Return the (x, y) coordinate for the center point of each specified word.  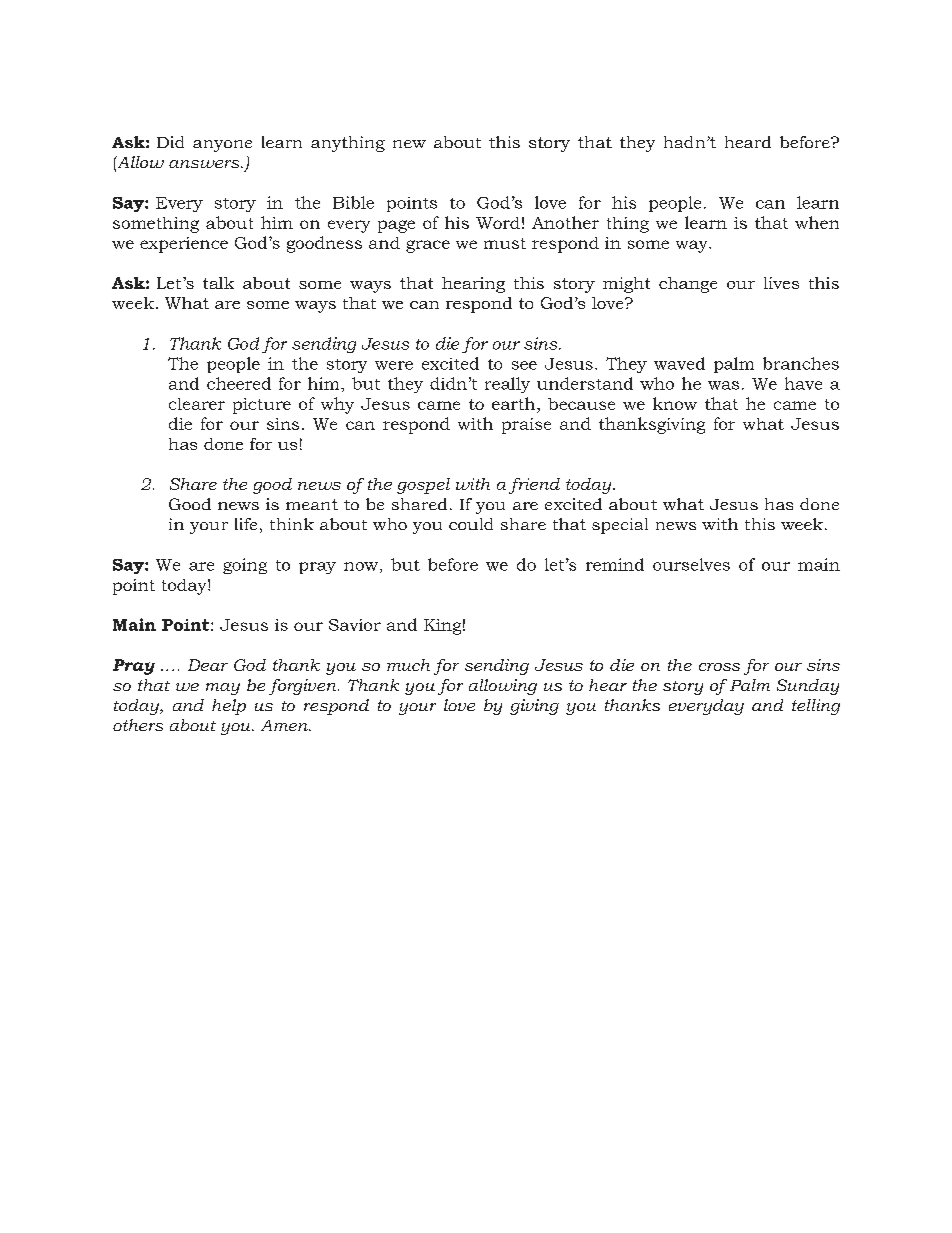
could (471, 524)
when (817, 222)
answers (205, 164)
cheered (239, 383)
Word (498, 223)
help (229, 707)
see (524, 365)
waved (679, 363)
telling (816, 707)
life (246, 524)
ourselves (691, 564)
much (408, 665)
